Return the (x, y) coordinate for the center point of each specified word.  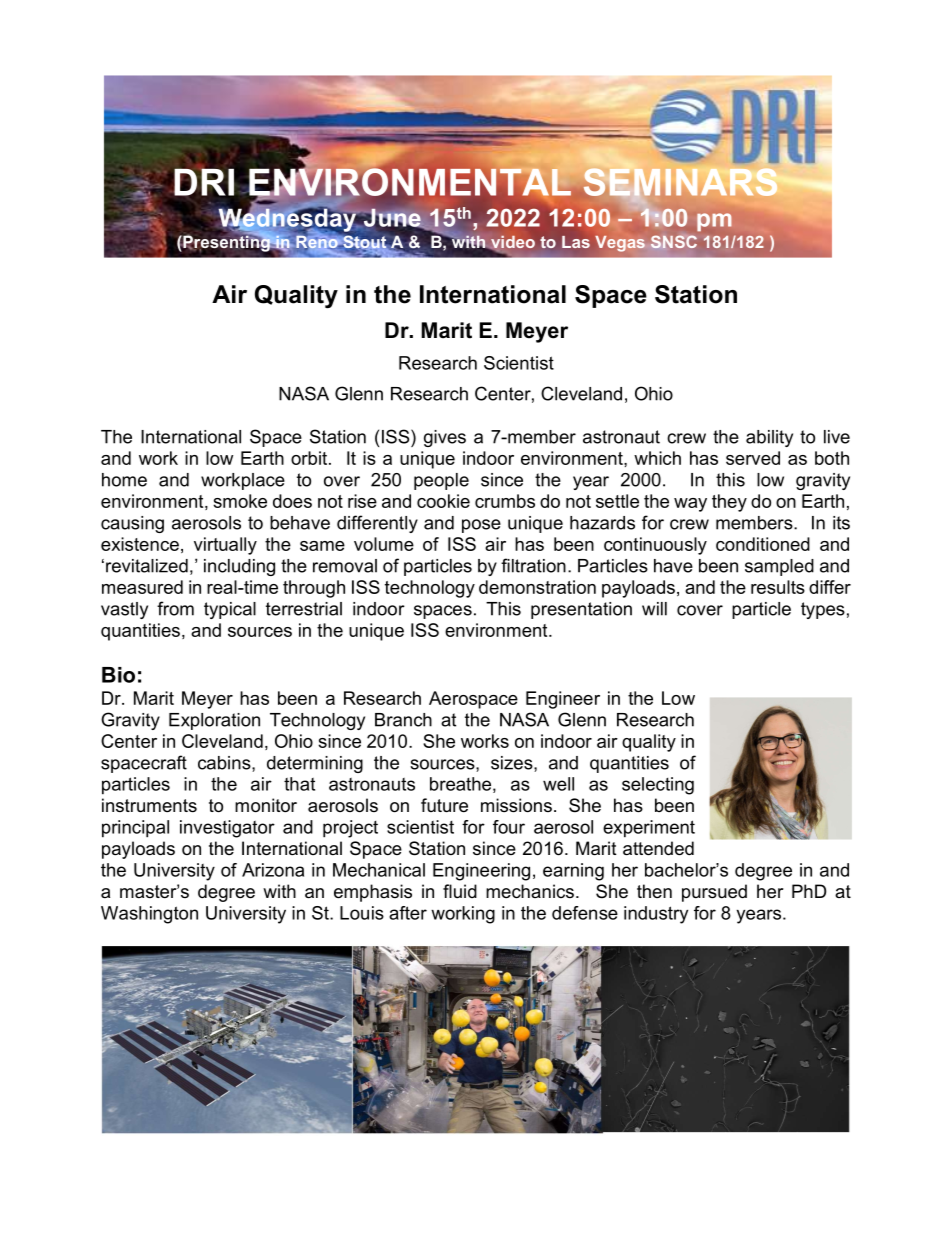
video (512, 243)
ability (769, 438)
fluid (460, 891)
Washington (149, 915)
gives (445, 438)
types (823, 610)
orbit (310, 458)
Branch (403, 720)
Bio (118, 675)
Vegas (620, 244)
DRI (204, 181)
